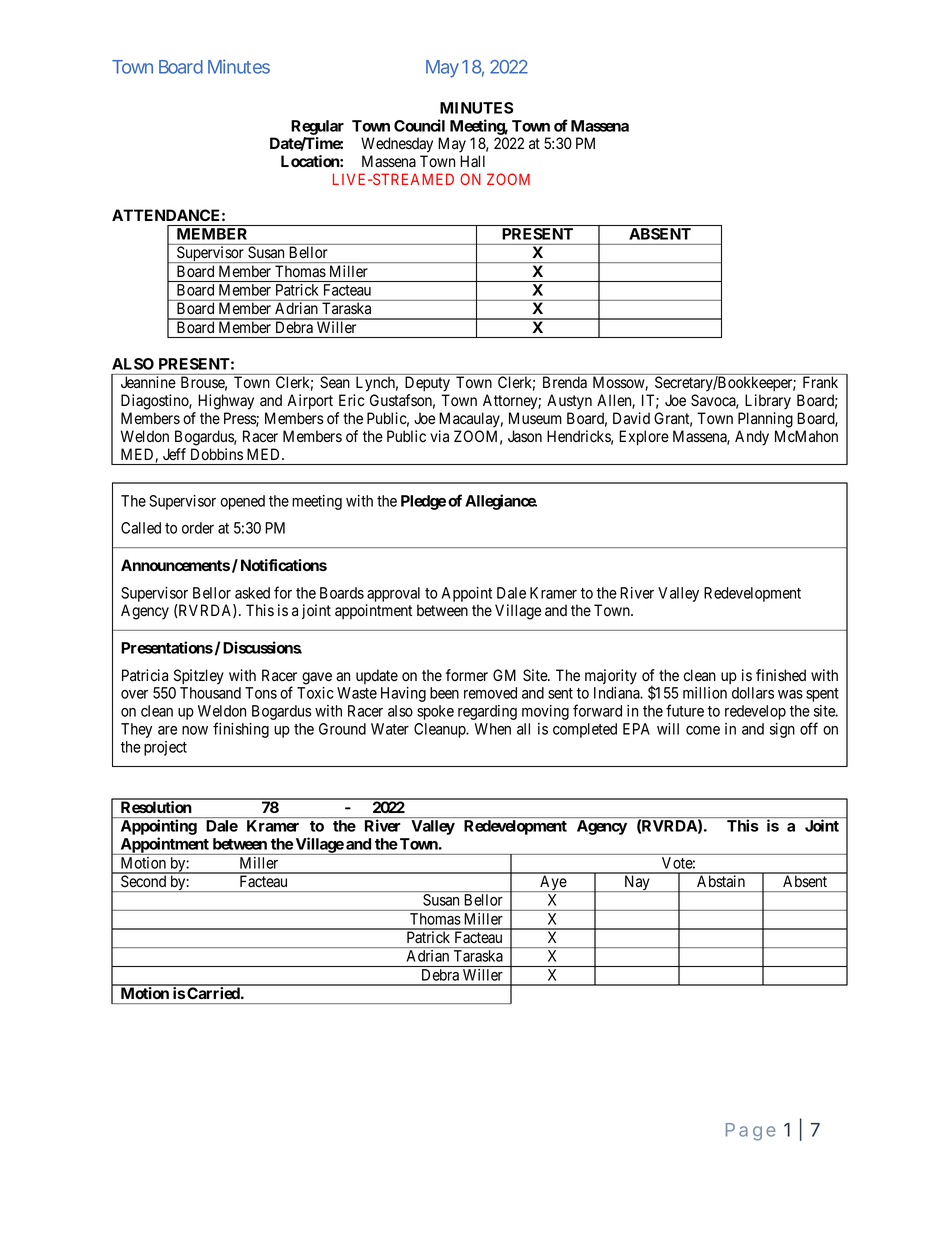  What do you see at coordinates (493, 729) in the screenshot?
I see `When` at bounding box center [493, 729].
